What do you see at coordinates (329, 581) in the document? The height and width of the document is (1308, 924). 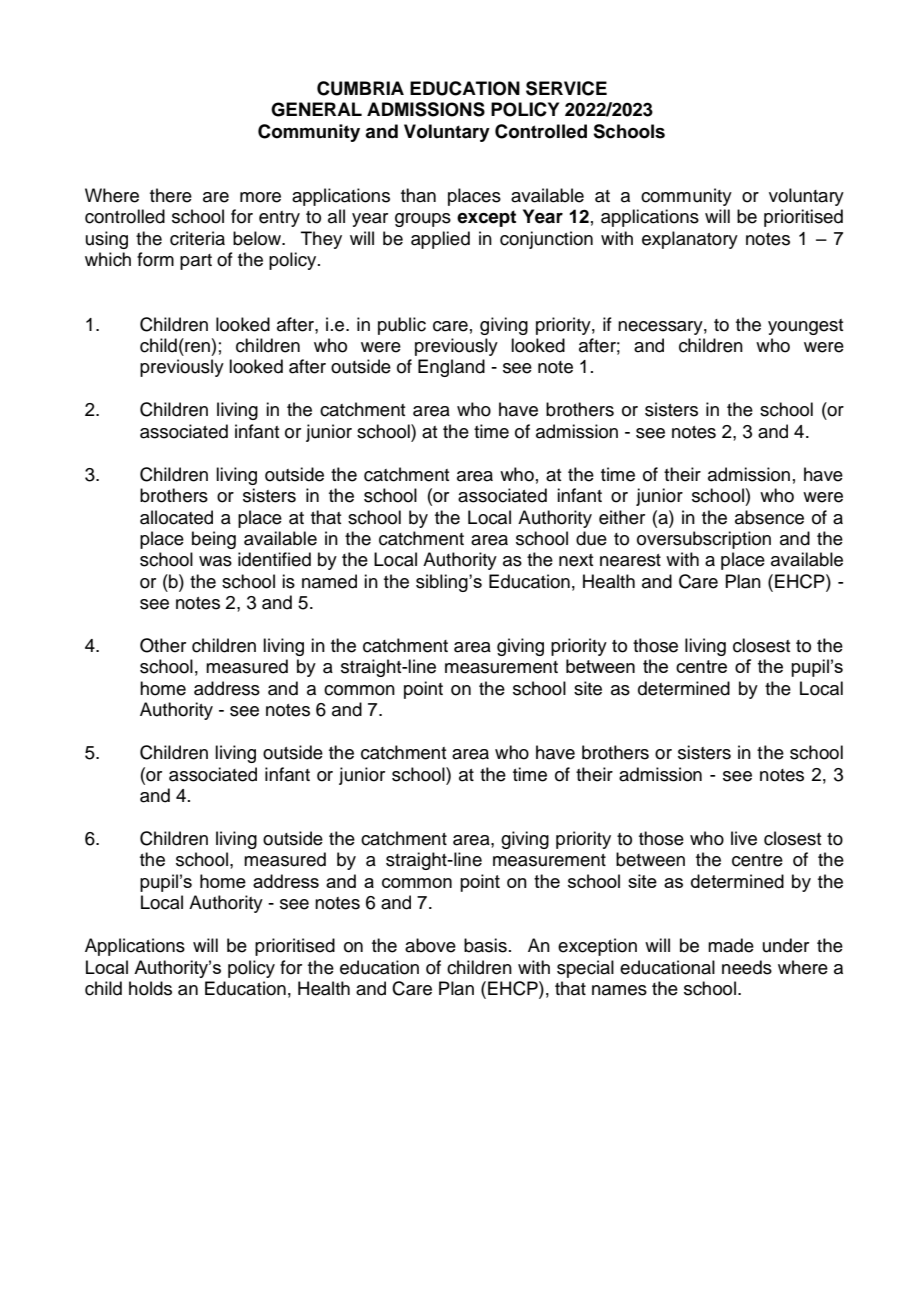 I see `named` at bounding box center [329, 581].
